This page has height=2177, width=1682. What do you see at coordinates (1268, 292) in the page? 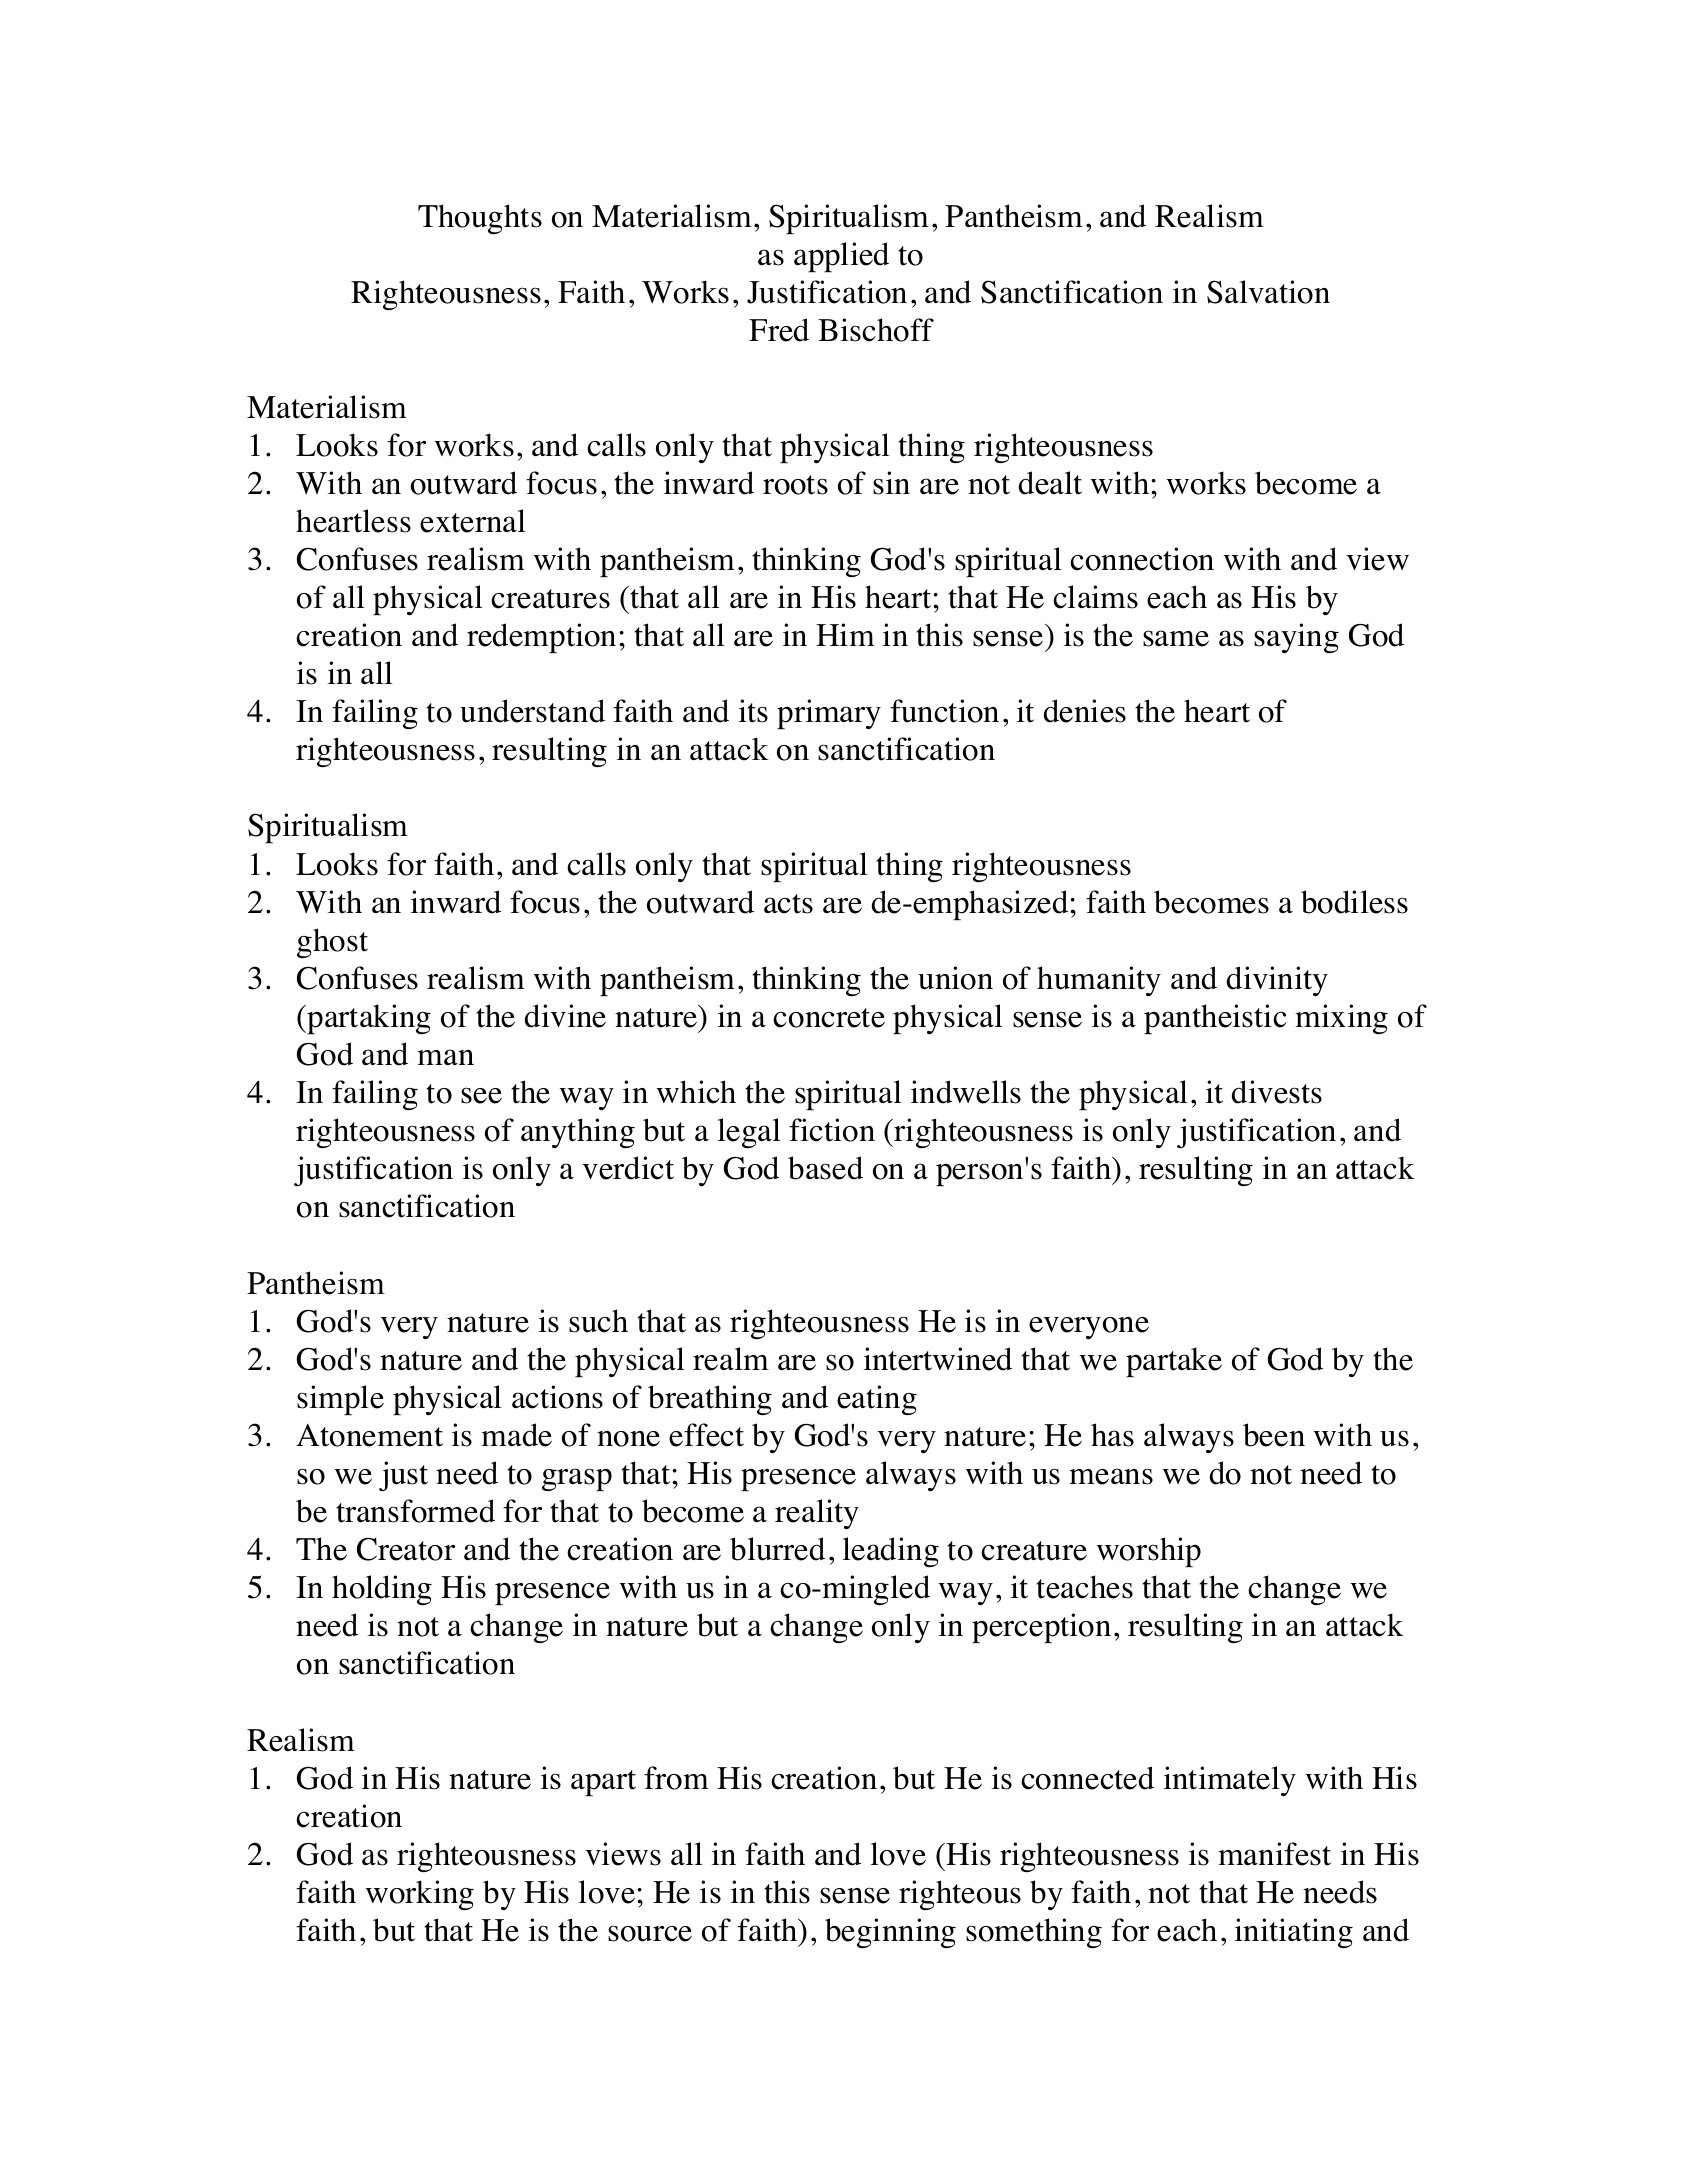
I see `Salvation` at bounding box center [1268, 292].
